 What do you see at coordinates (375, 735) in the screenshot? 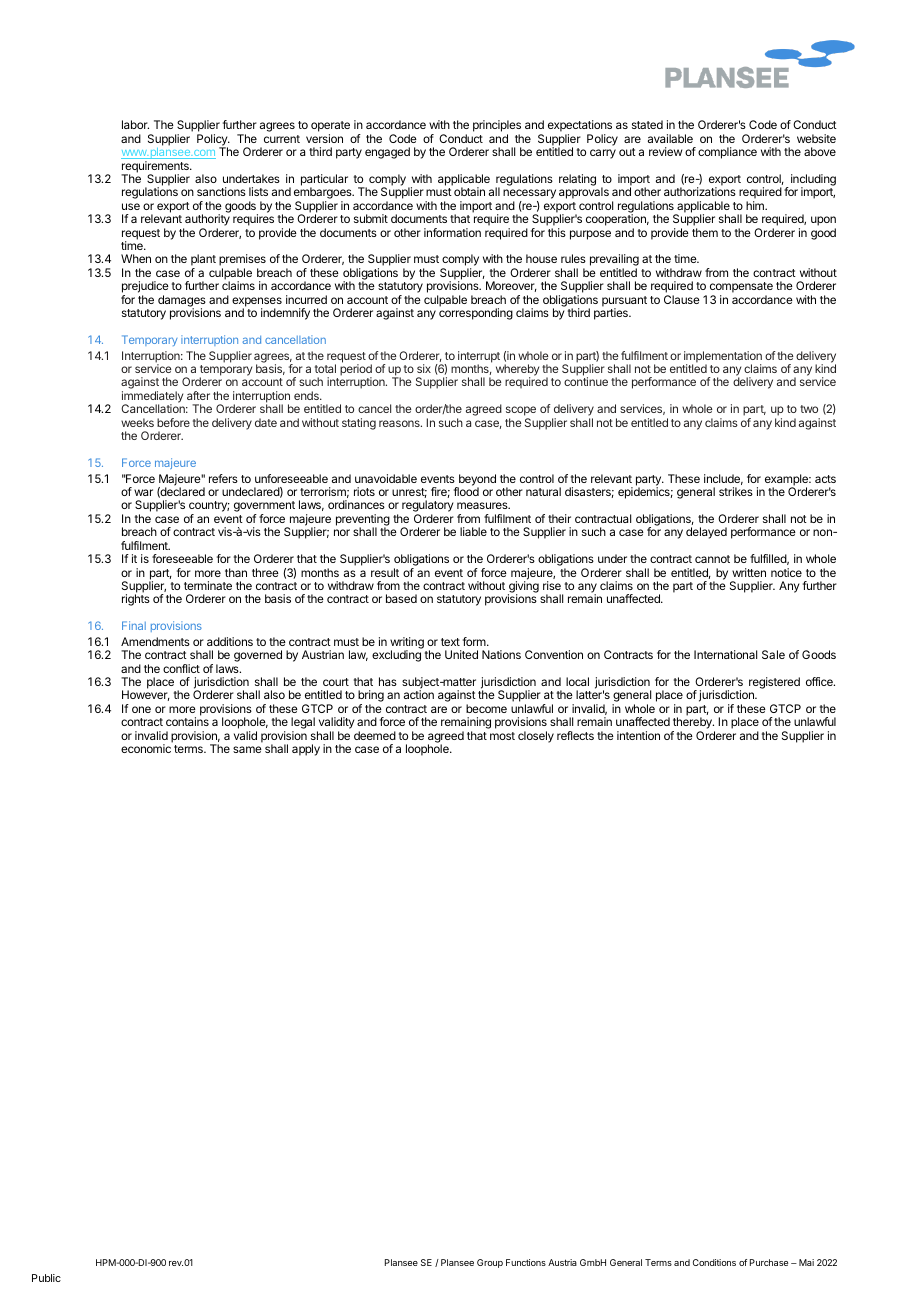
I see `deemed` at bounding box center [375, 735].
